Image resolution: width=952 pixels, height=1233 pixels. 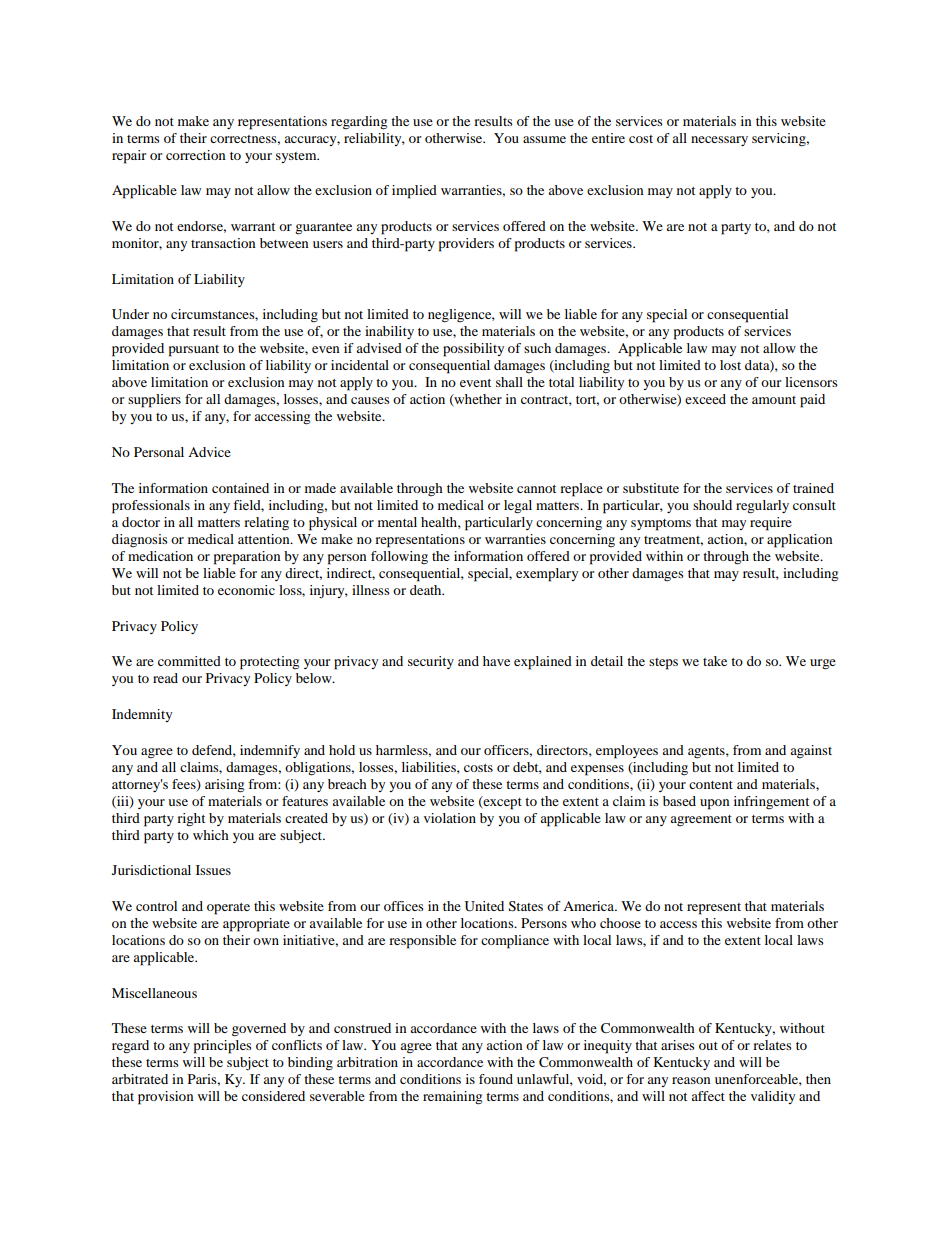 What do you see at coordinates (223, 1047) in the page?
I see `principles` at bounding box center [223, 1047].
